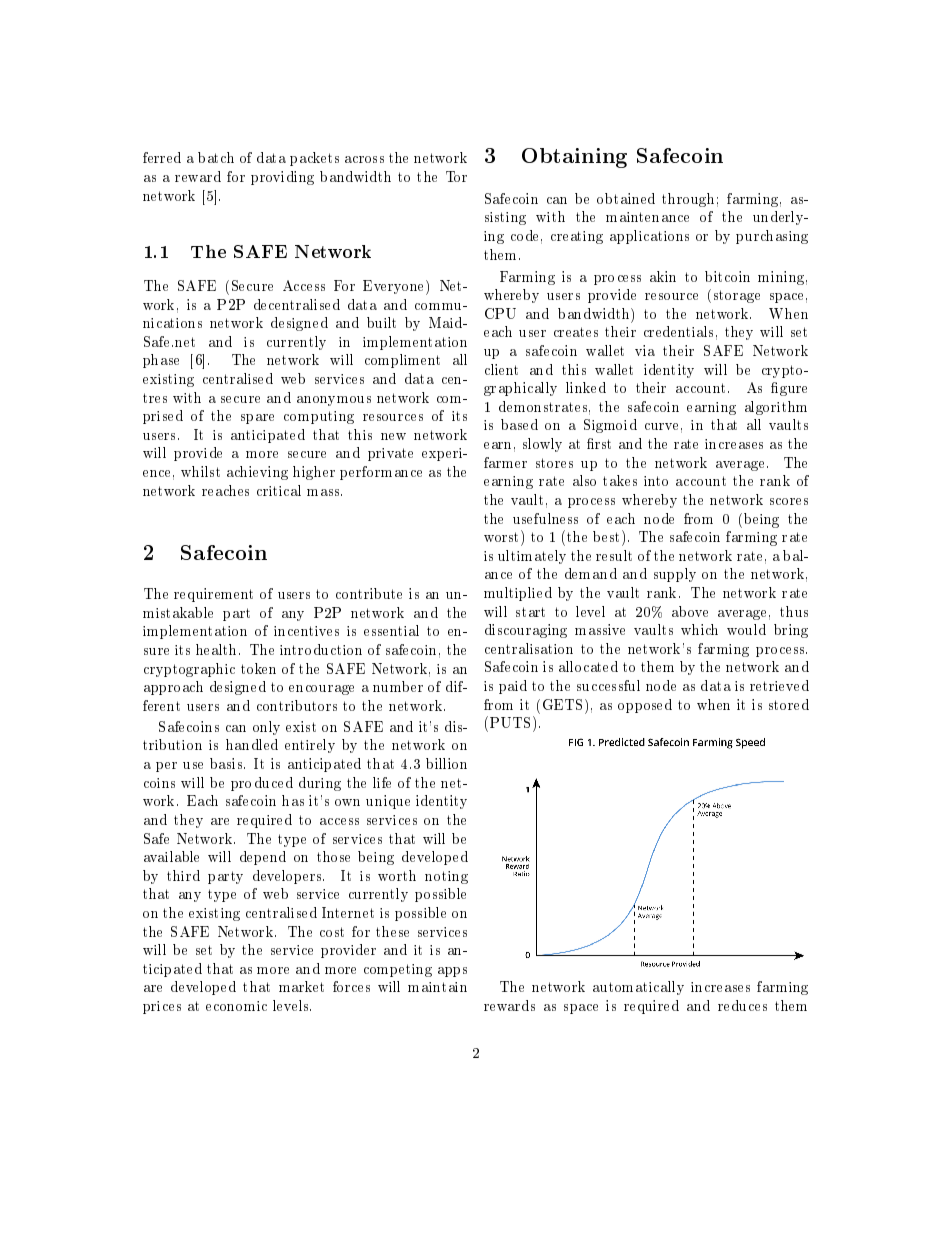 Image resolution: width=952 pixels, height=1233 pixels. Describe the element at coordinates (518, 594) in the page. I see `multiplied` at that location.
